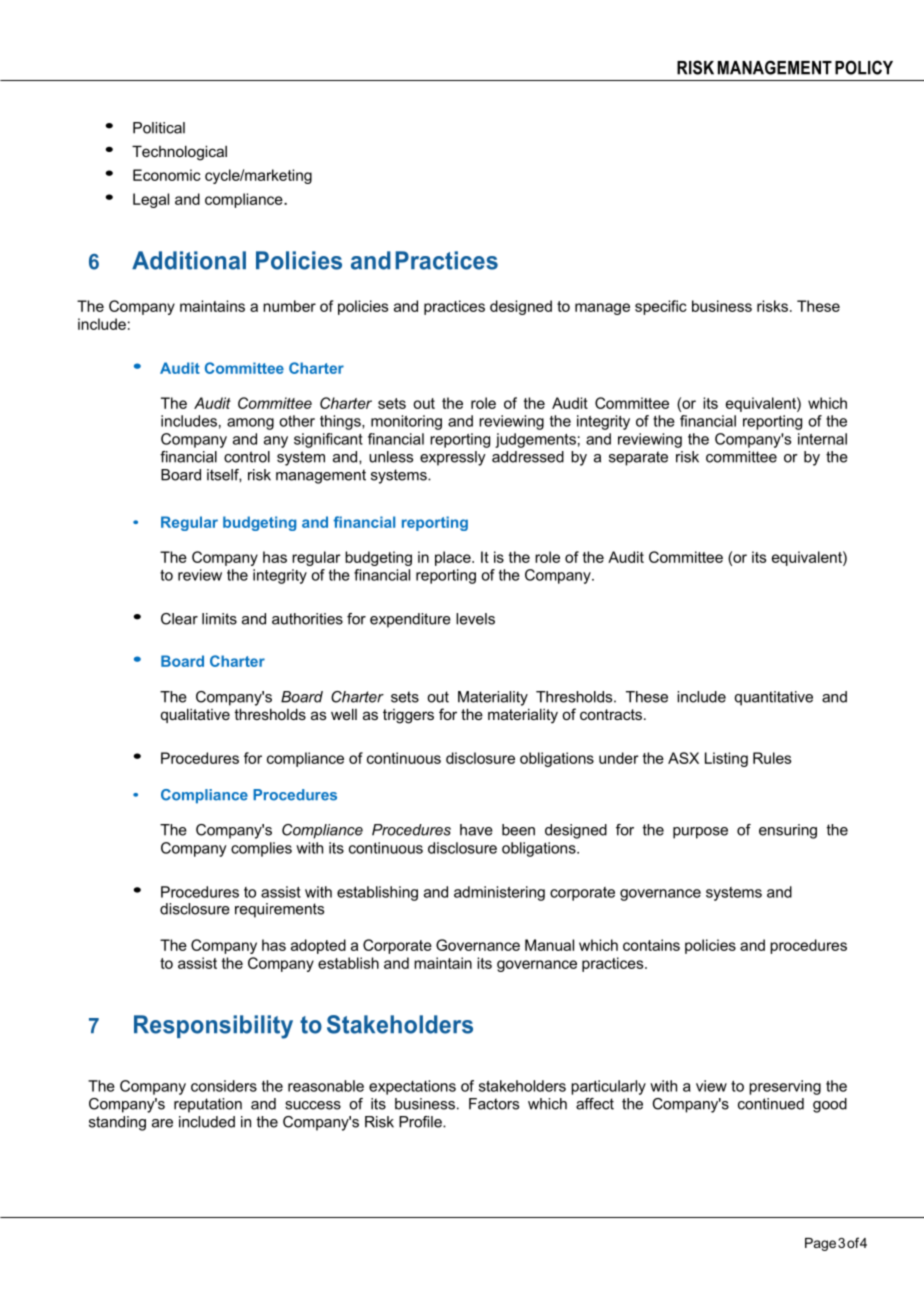 This document has height=1308, width=924. I want to click on considers, so click(224, 1086).
